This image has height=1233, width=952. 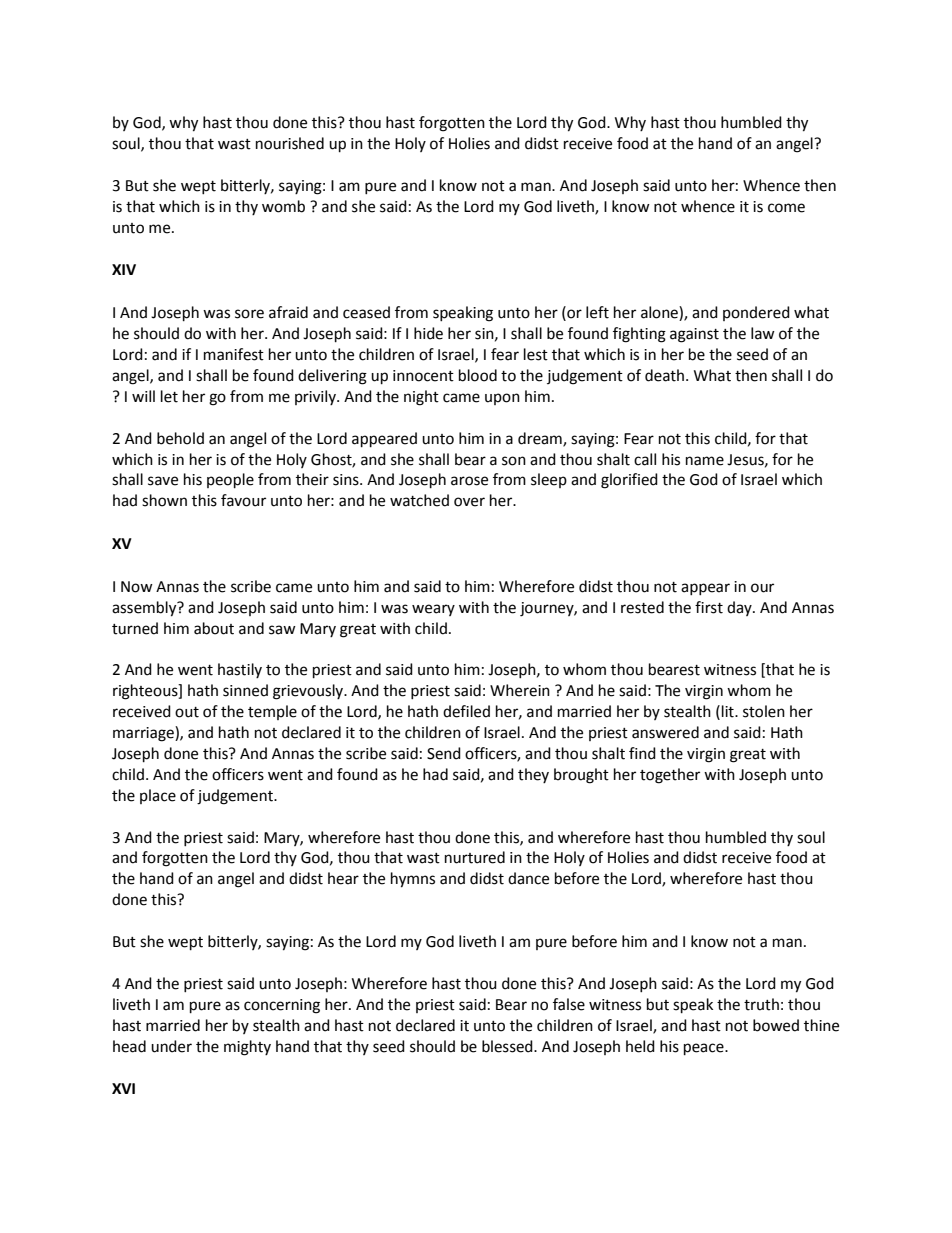 I want to click on place, so click(x=158, y=796).
